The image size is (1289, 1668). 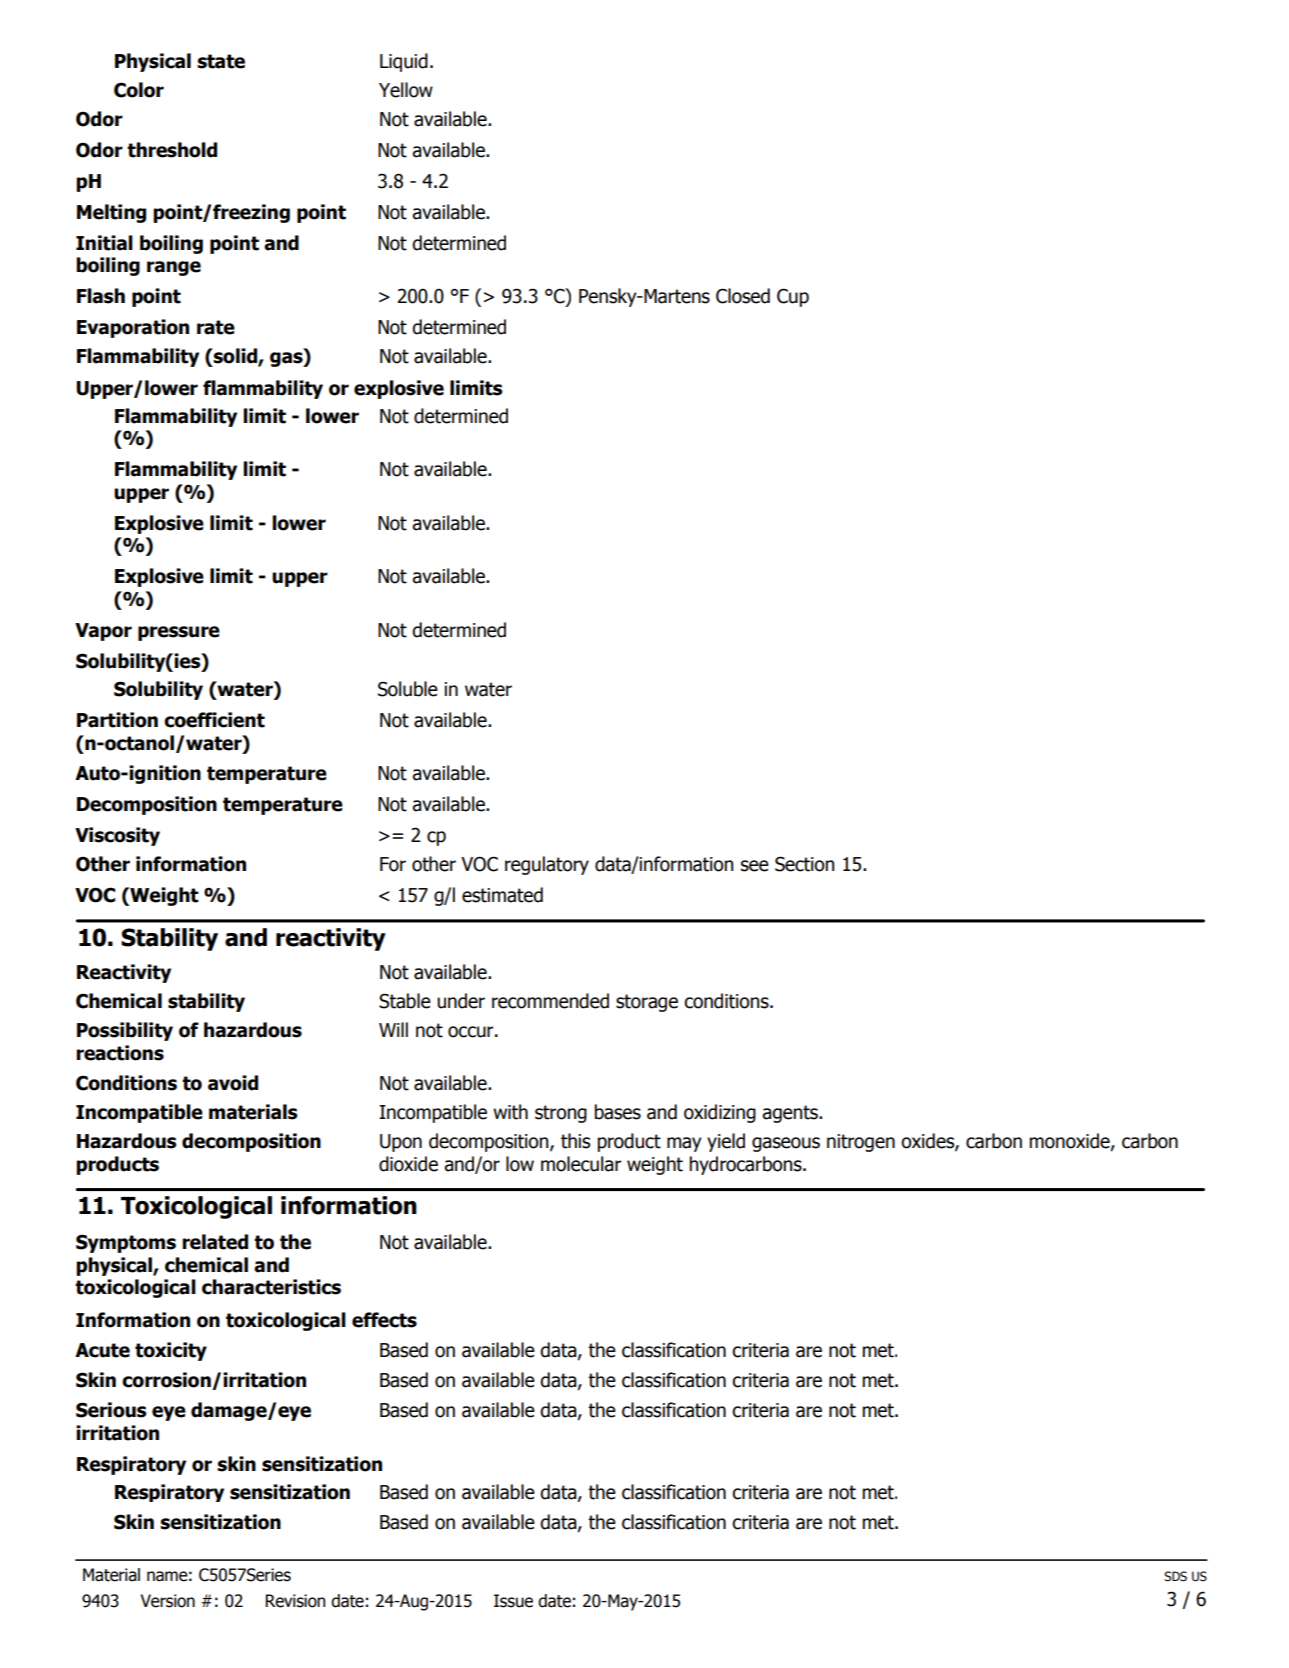 What do you see at coordinates (547, 865) in the image?
I see `regulatory` at bounding box center [547, 865].
